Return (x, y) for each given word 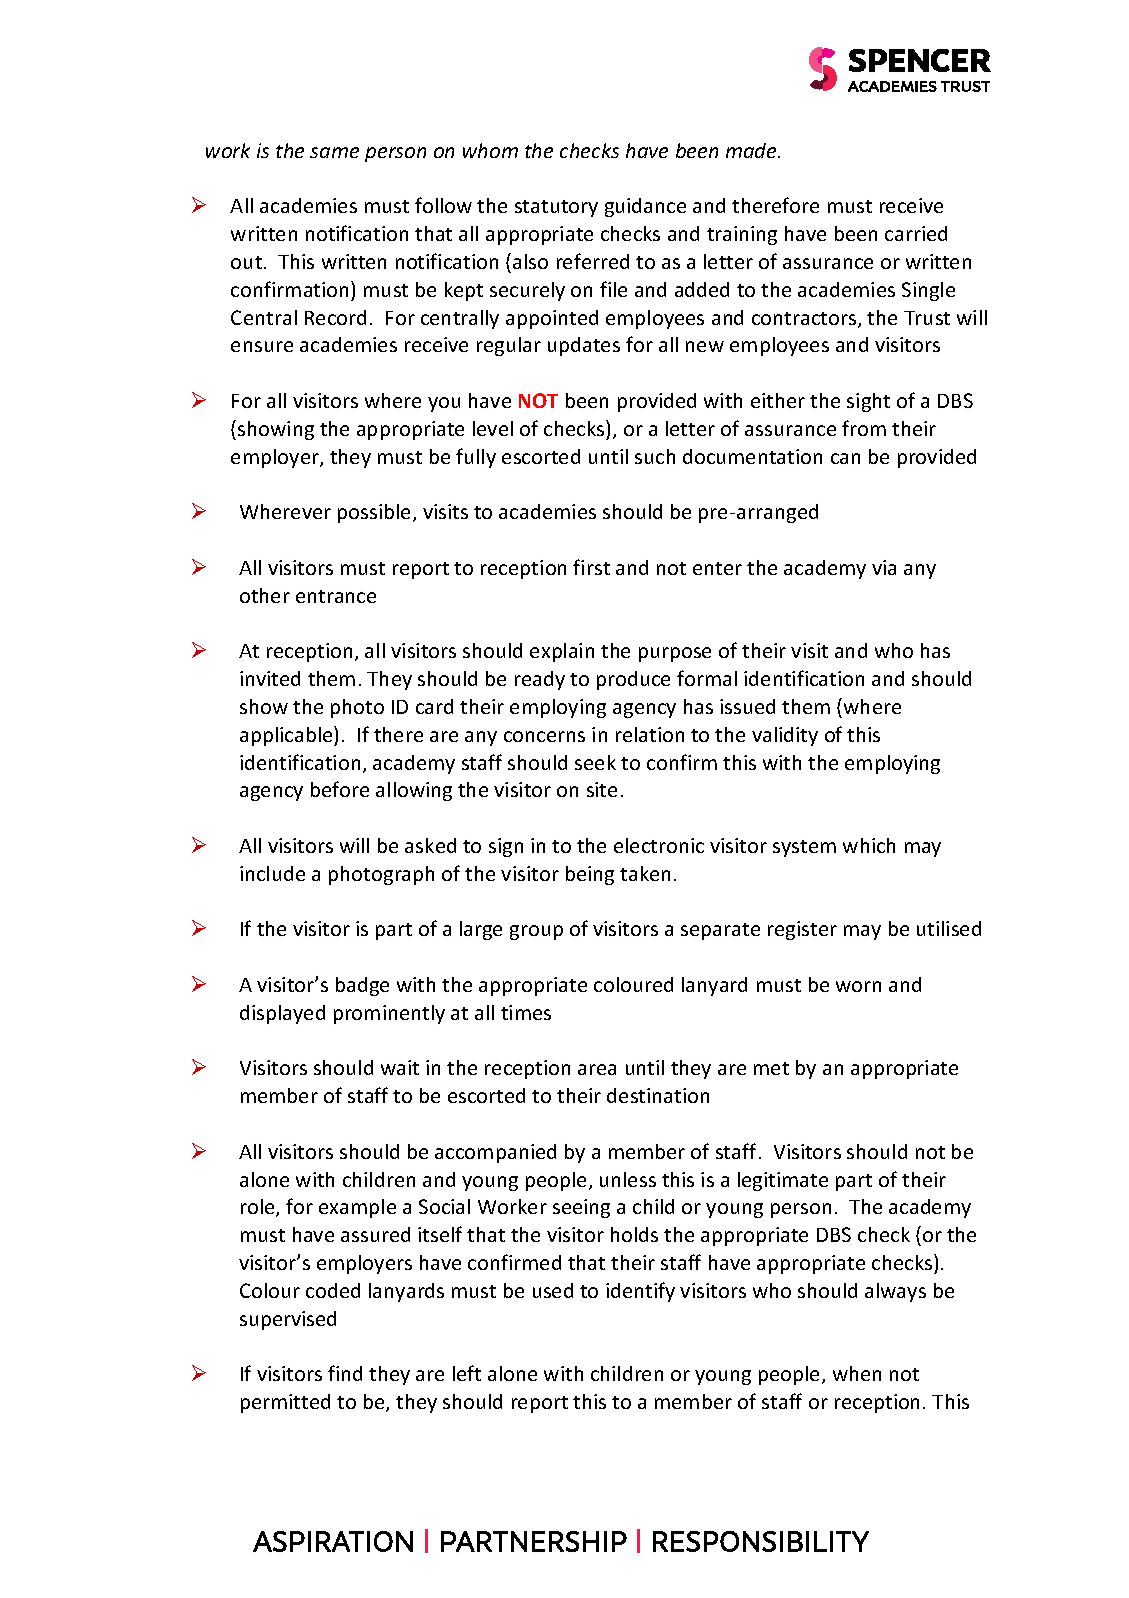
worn (858, 986)
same (334, 152)
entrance (336, 596)
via (884, 567)
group (536, 932)
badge (362, 986)
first (591, 567)
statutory (556, 208)
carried (916, 233)
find (345, 1373)
